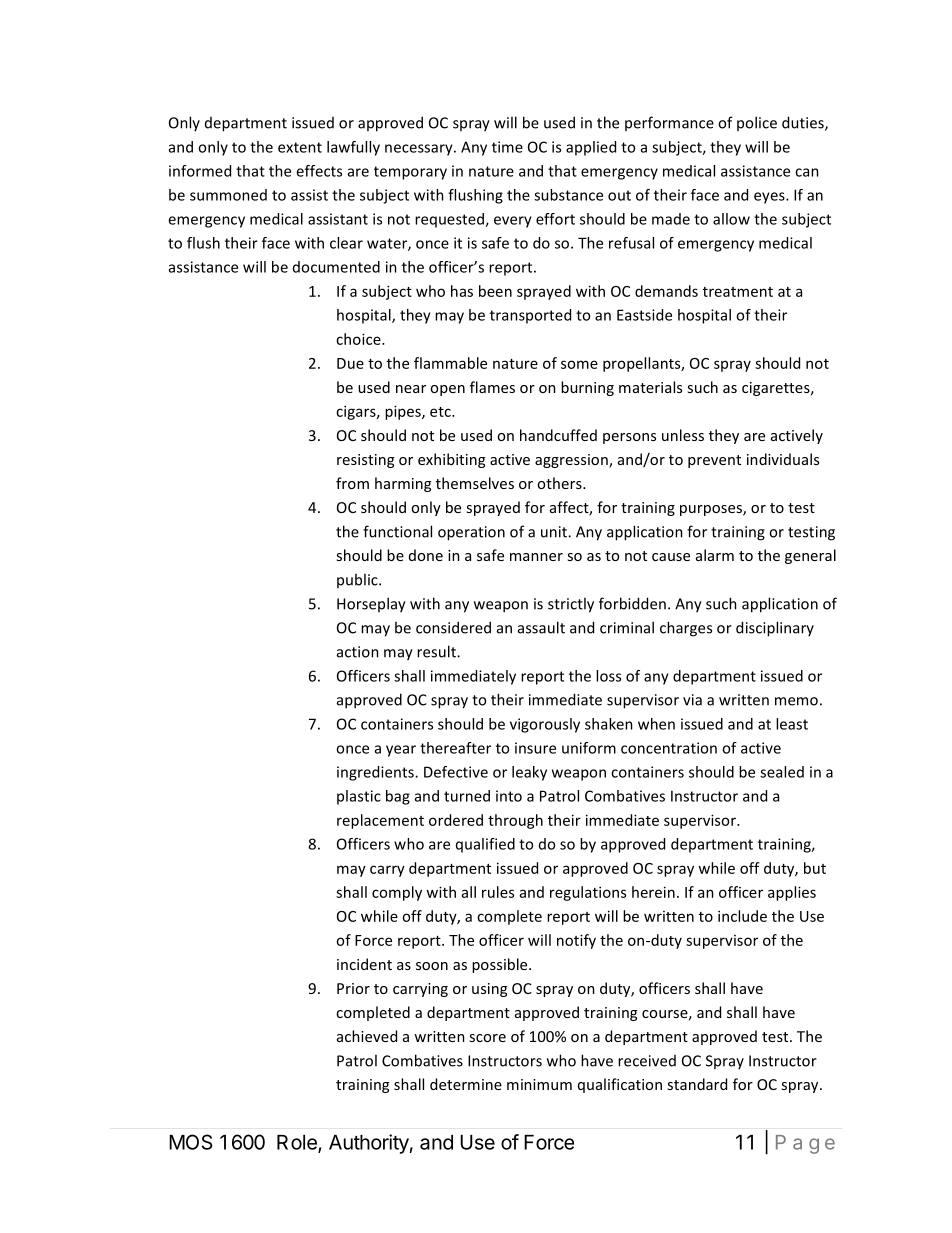 The height and width of the document is (1233, 952). What do you see at coordinates (775, 629) in the document?
I see `disciplinary` at bounding box center [775, 629].
